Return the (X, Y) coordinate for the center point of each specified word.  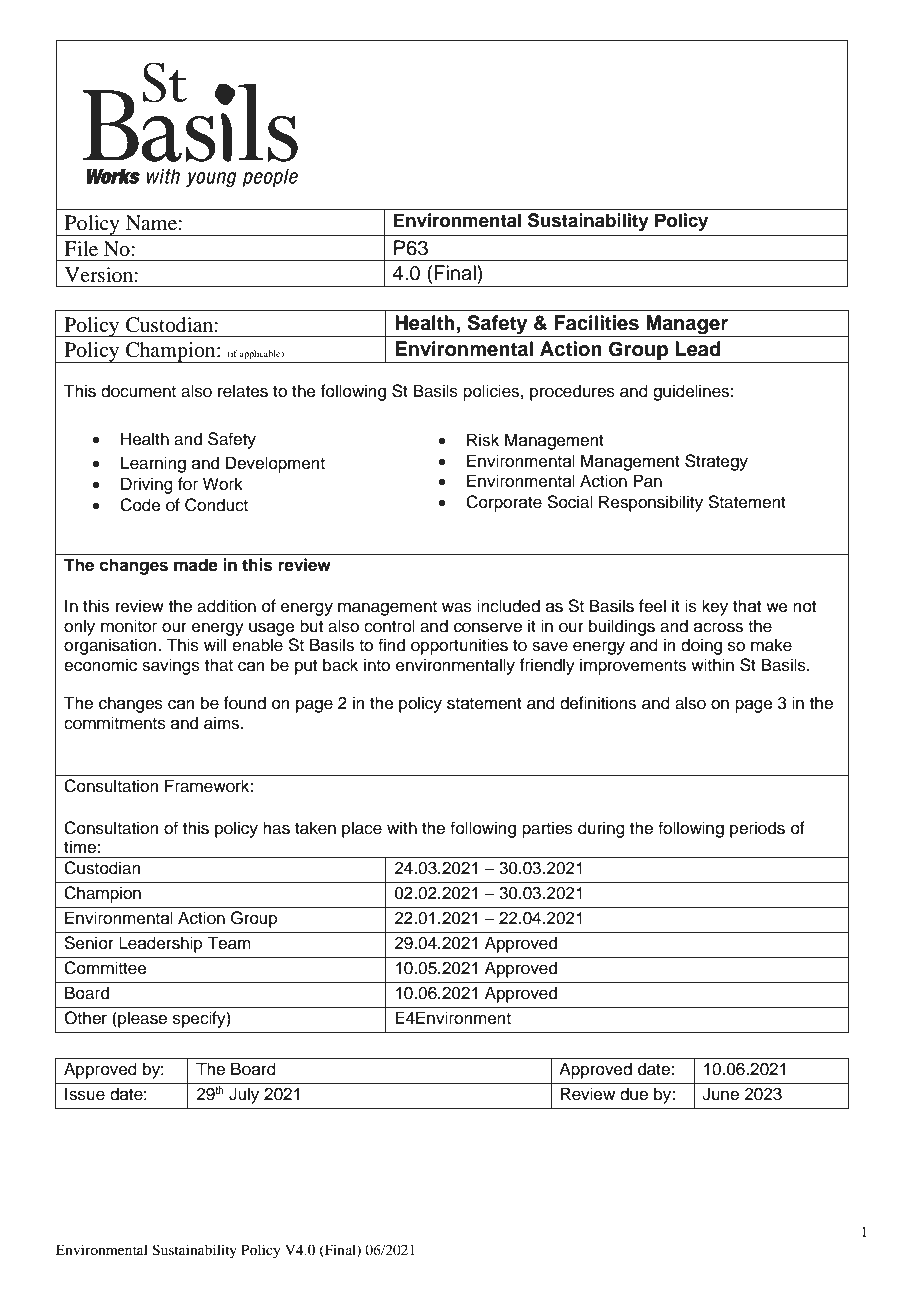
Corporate (504, 503)
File (81, 249)
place (362, 829)
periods (757, 829)
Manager (687, 326)
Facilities (596, 323)
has (276, 828)
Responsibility (651, 503)
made (196, 565)
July (244, 1095)
